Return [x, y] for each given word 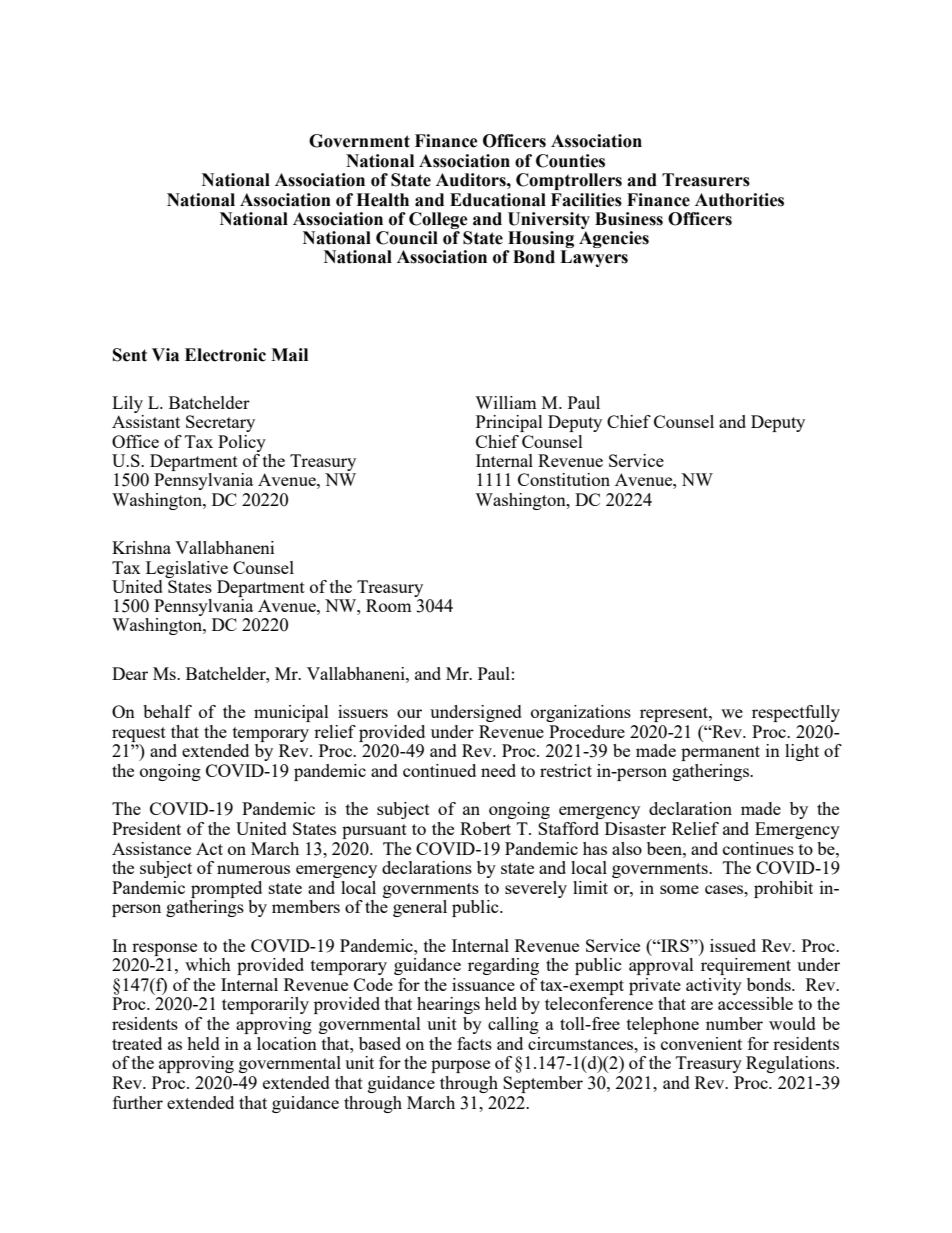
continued [439, 770]
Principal [509, 423]
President [146, 828]
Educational [498, 200]
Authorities [739, 200]
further [138, 1102]
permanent [720, 753]
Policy [242, 443]
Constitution [564, 479]
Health [382, 200]
